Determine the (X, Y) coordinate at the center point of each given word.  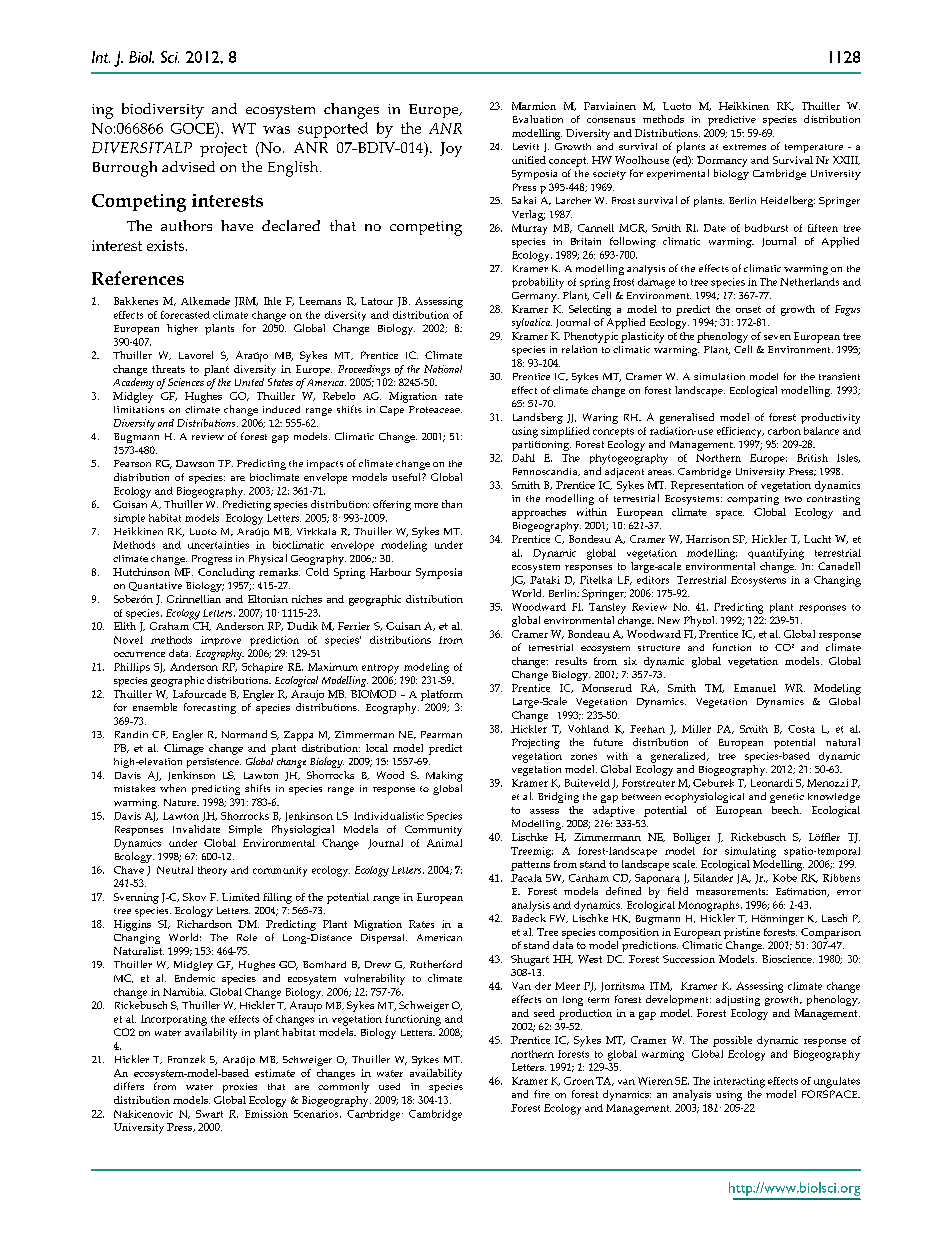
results (571, 661)
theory (212, 871)
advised (188, 166)
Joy (451, 149)
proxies (240, 1088)
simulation (719, 376)
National (443, 369)
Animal (444, 843)
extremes (744, 147)
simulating (750, 852)
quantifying (776, 554)
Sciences (186, 382)
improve (221, 641)
